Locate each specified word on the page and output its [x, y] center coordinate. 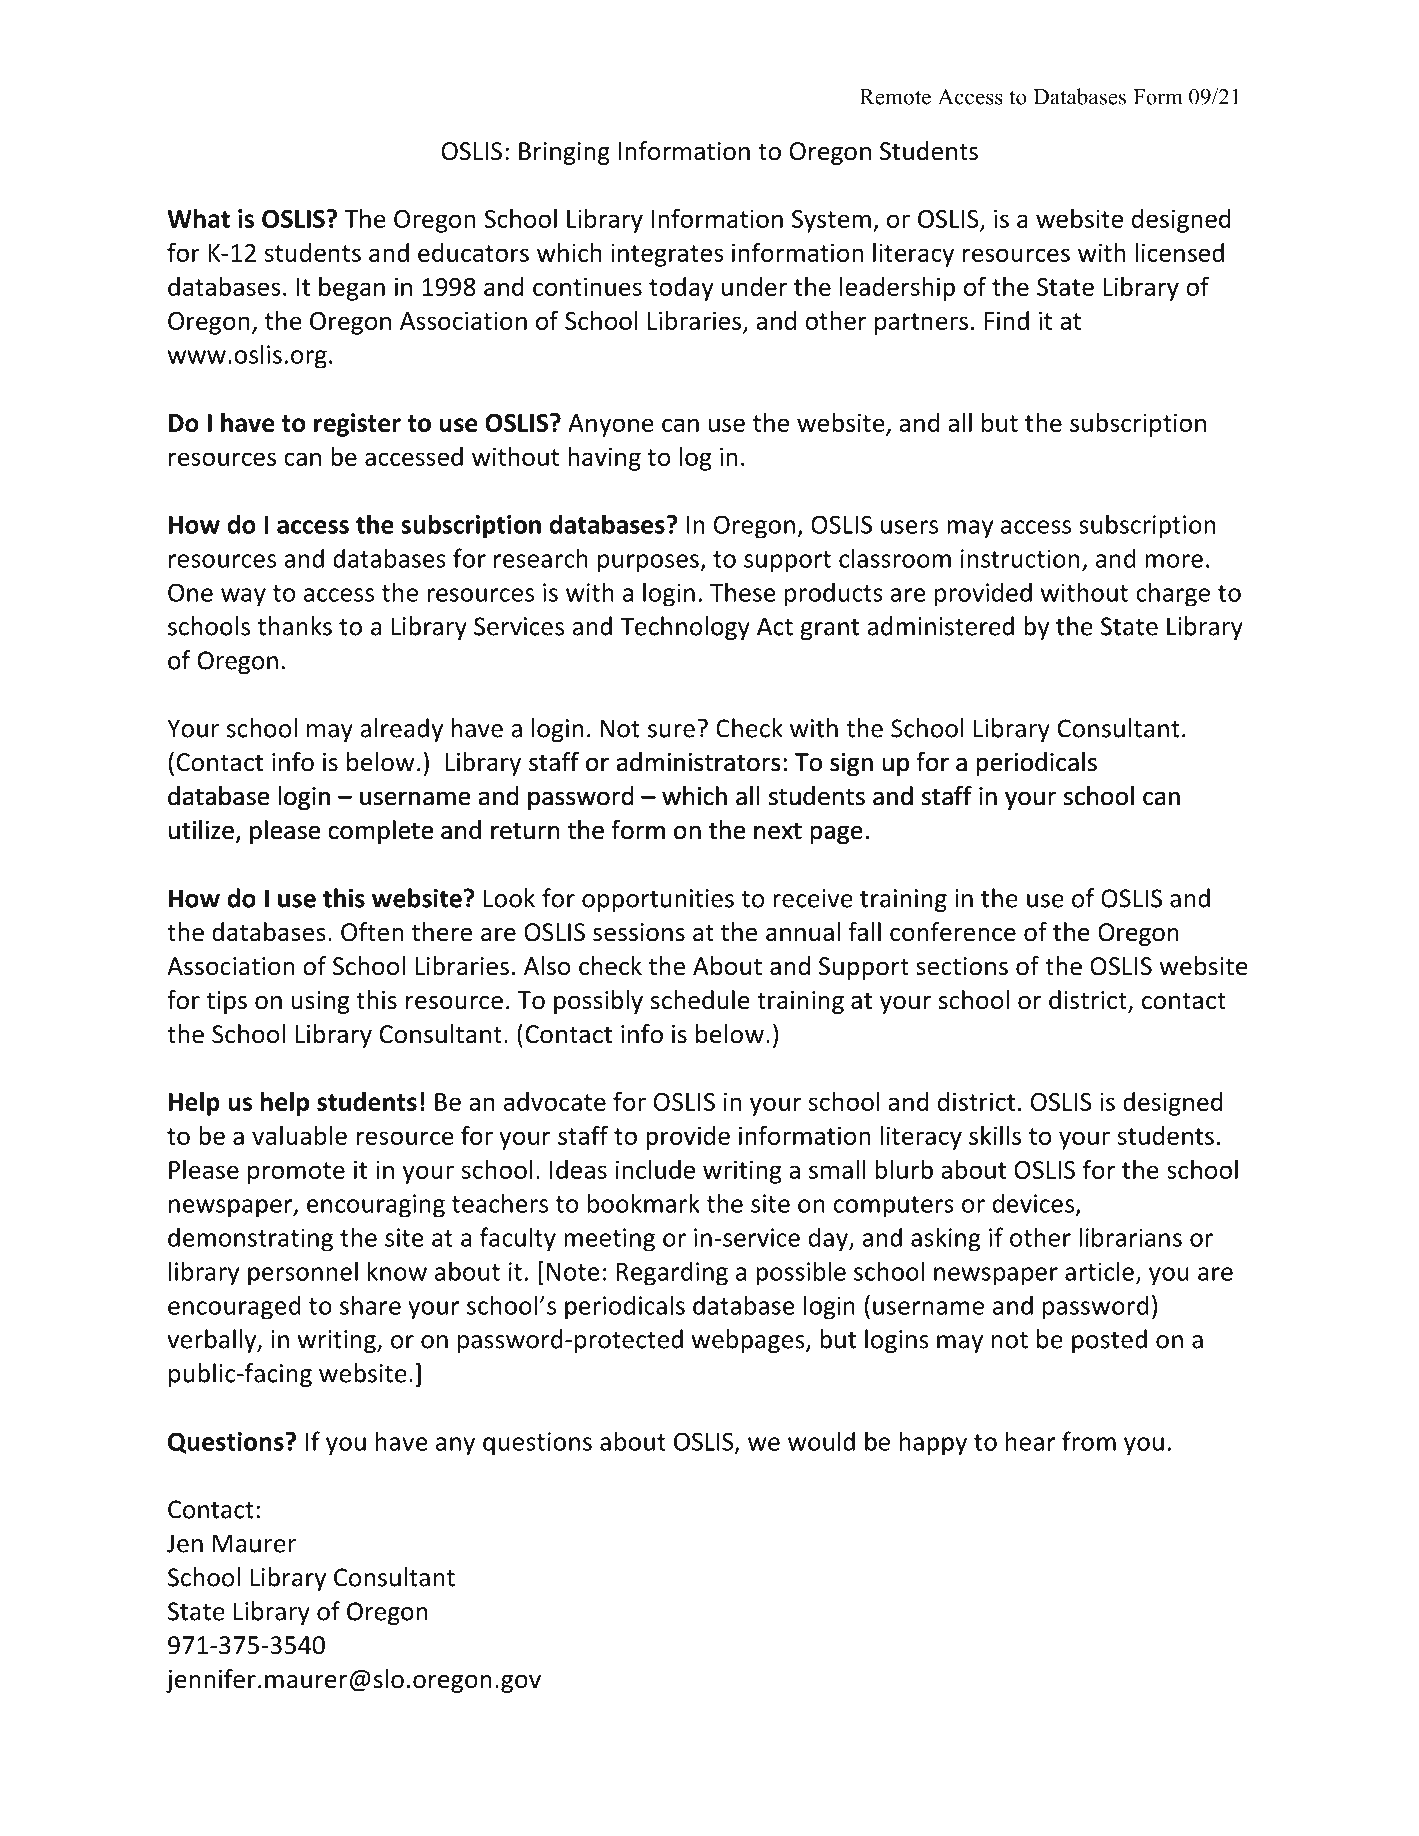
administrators [698, 761]
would [821, 1441]
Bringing [564, 153]
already [401, 730]
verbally [213, 1341]
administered [940, 626]
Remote [895, 97]
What [198, 218]
